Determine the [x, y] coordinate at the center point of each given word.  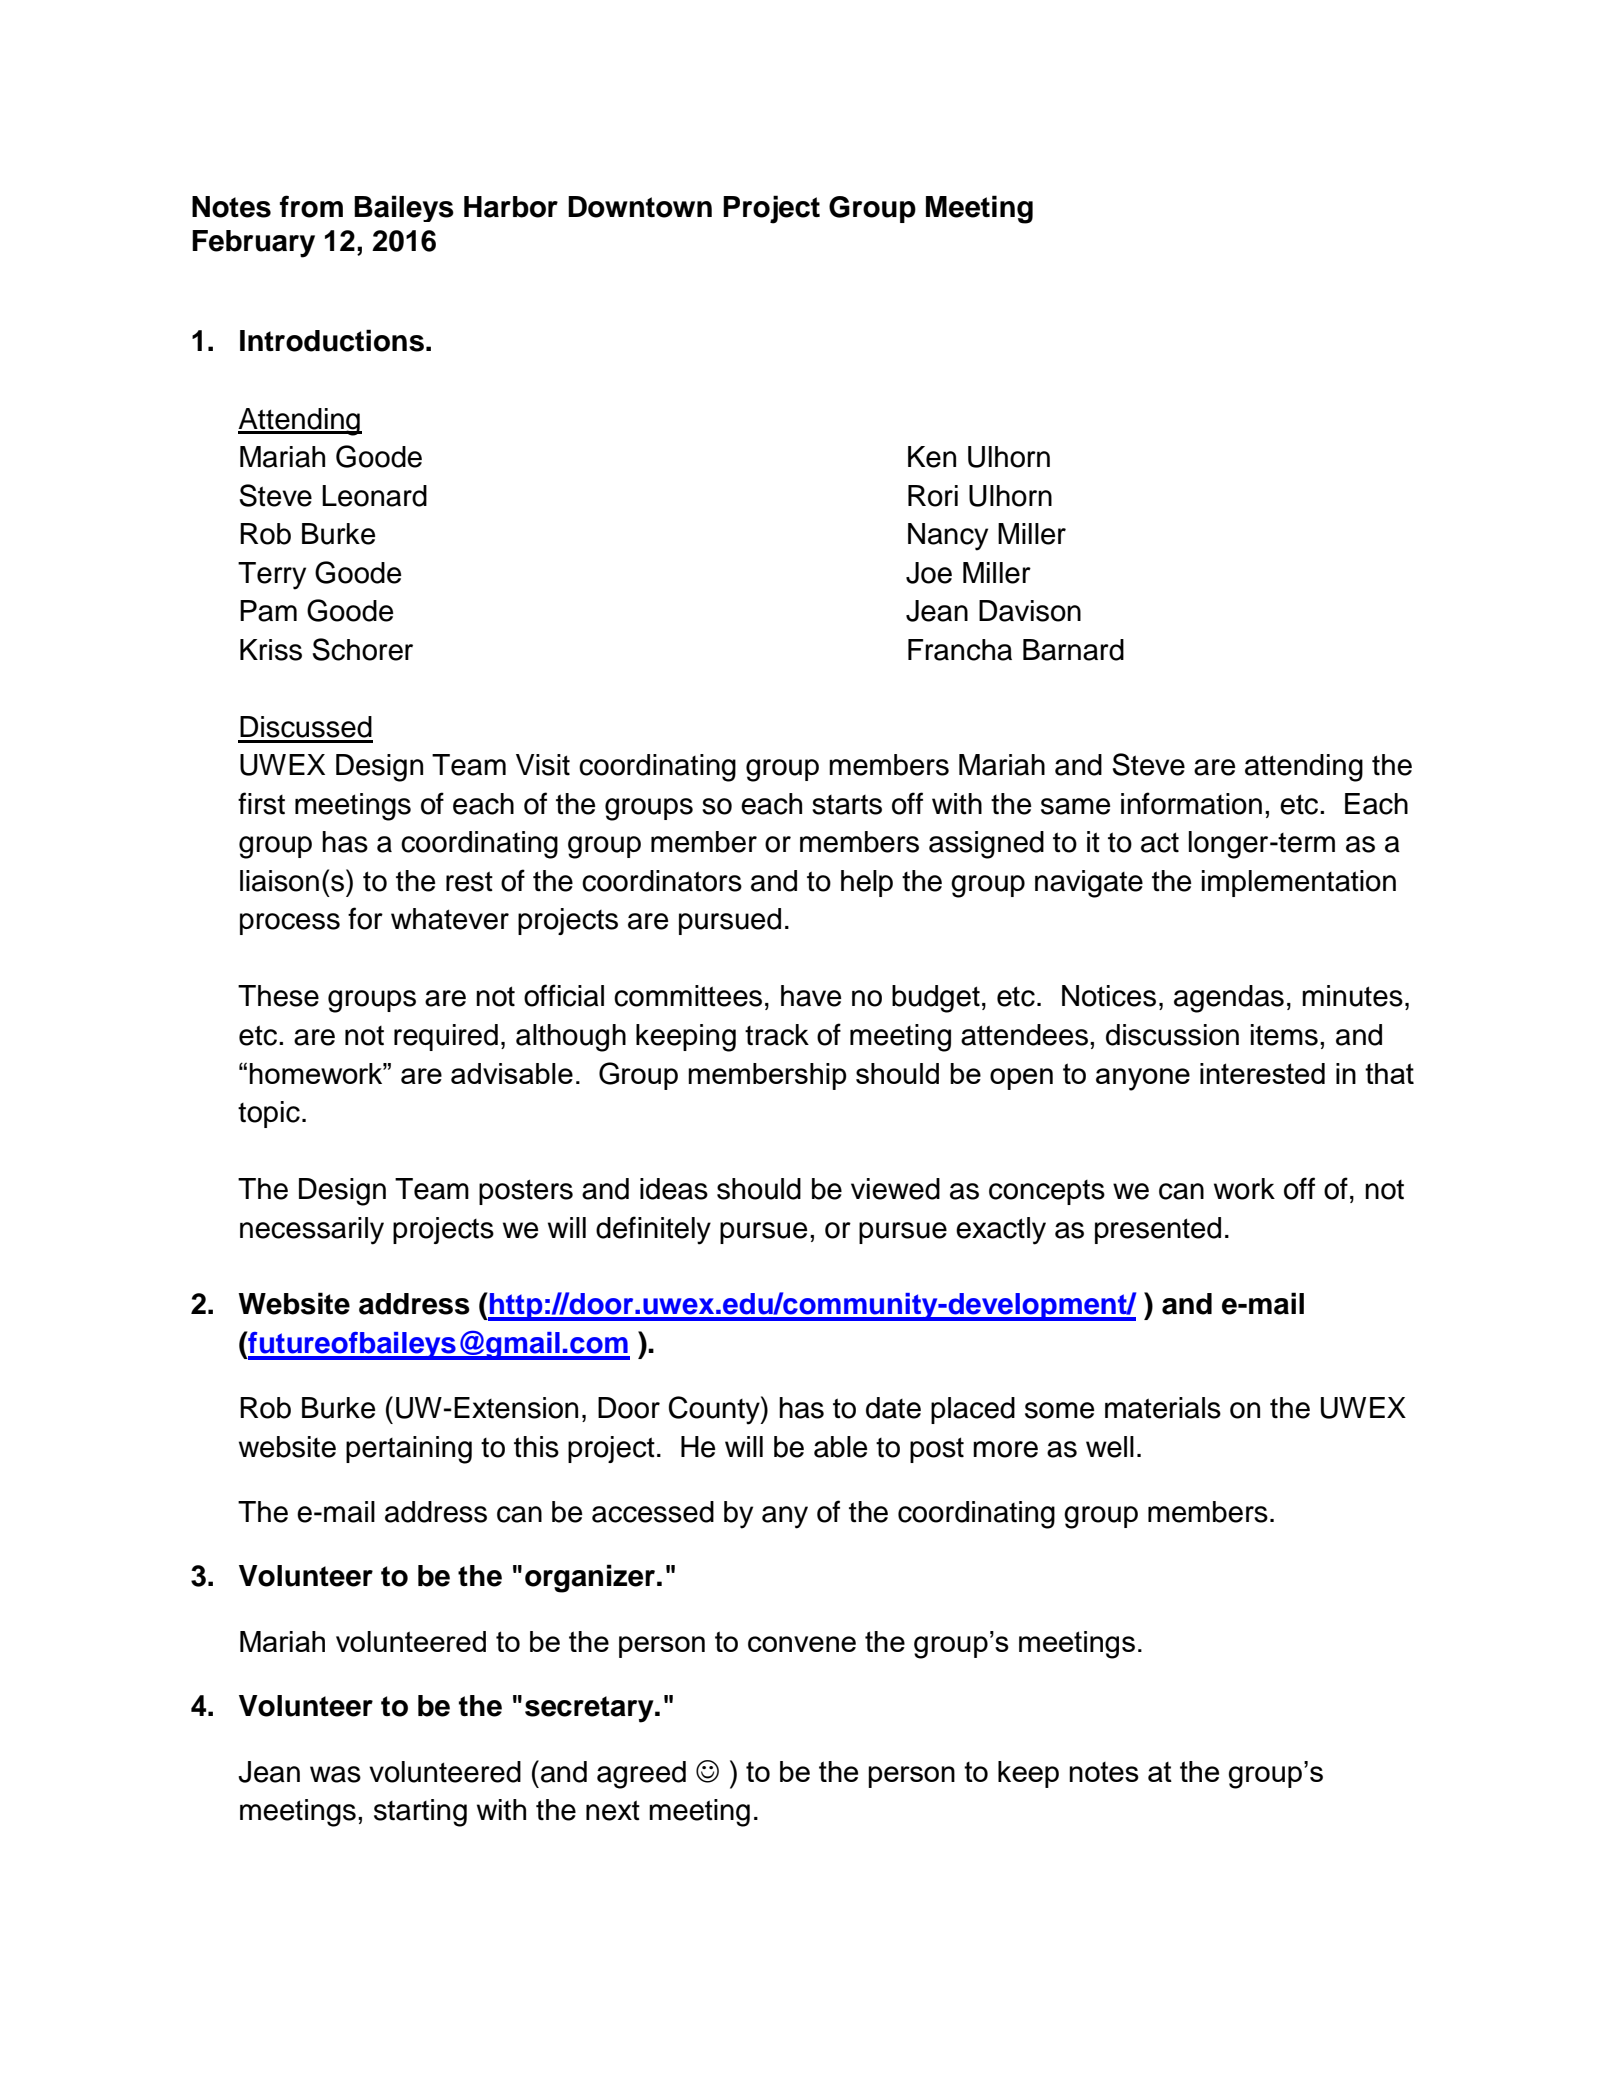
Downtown [640, 207]
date [893, 1408]
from [311, 206]
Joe [929, 573]
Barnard [1073, 650]
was [335, 1774]
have [811, 996]
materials [1163, 1408]
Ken [932, 457]
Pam [268, 611]
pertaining [409, 1450]
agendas [1229, 999]
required [446, 1037]
